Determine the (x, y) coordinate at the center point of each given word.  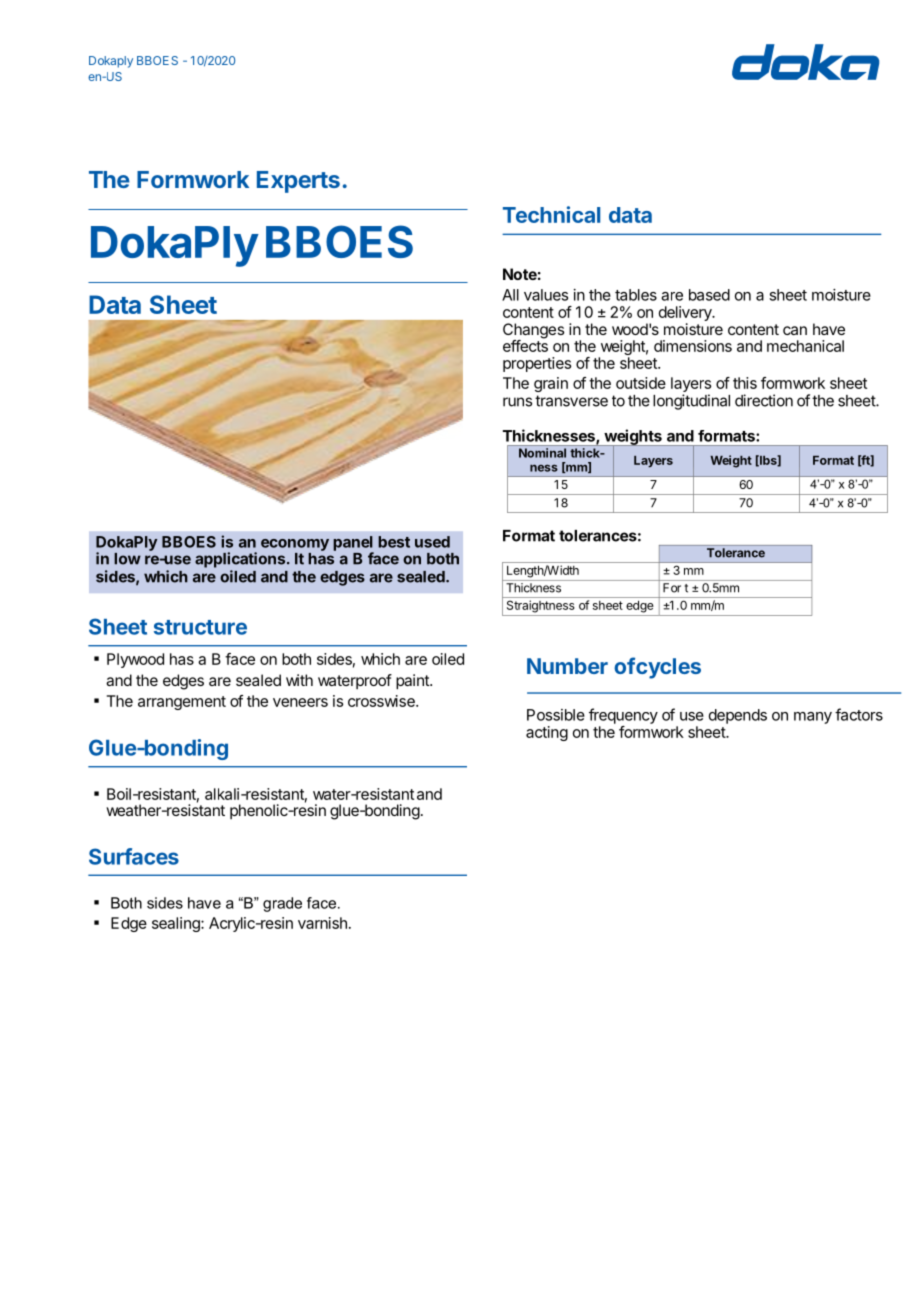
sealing (177, 924)
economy (295, 545)
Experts (298, 182)
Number (567, 666)
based (709, 295)
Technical (551, 214)
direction (764, 400)
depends (738, 716)
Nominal (542, 453)
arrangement (182, 703)
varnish (322, 923)
